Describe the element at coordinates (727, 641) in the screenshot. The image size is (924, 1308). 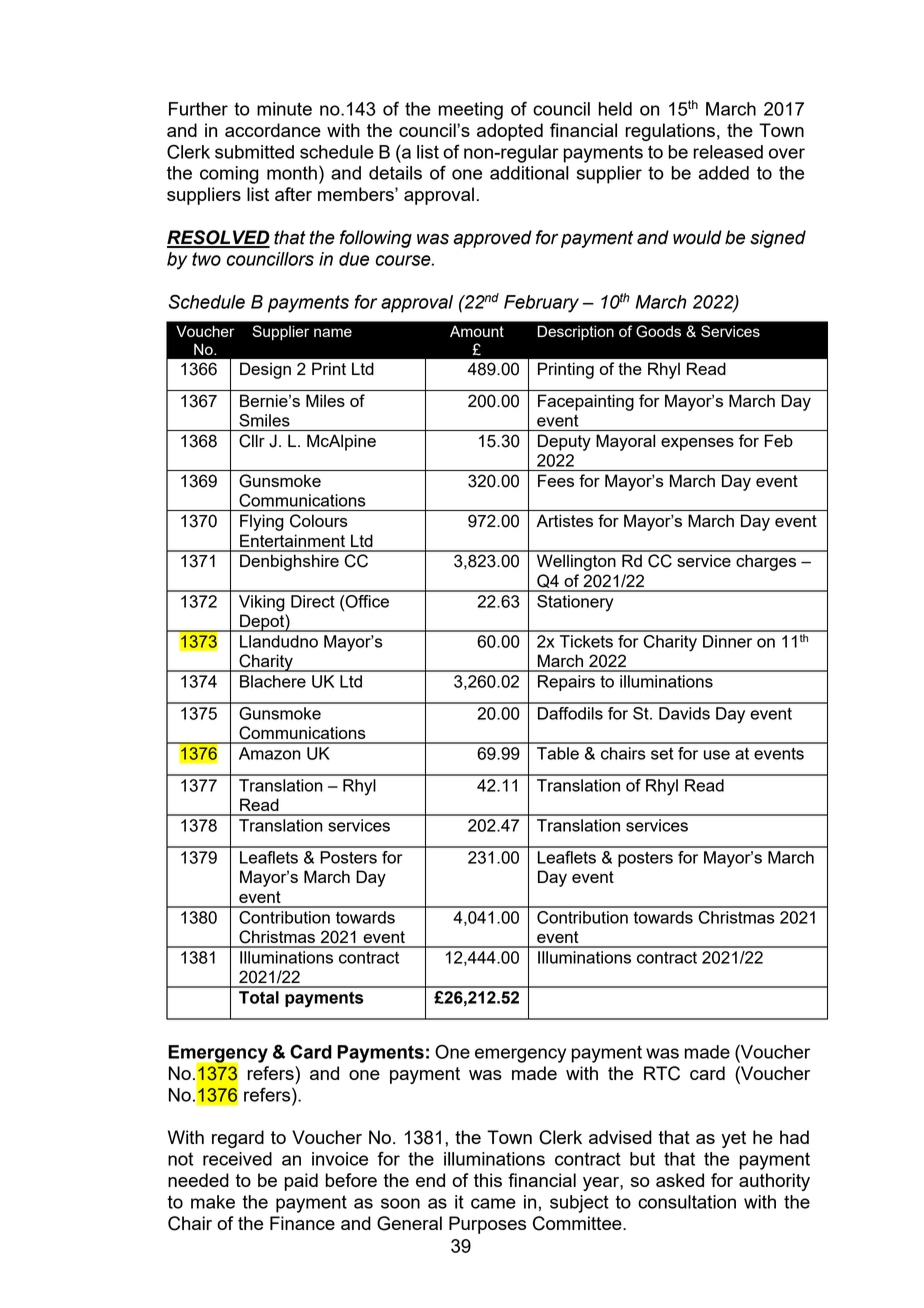
I see `Dinner` at that location.
